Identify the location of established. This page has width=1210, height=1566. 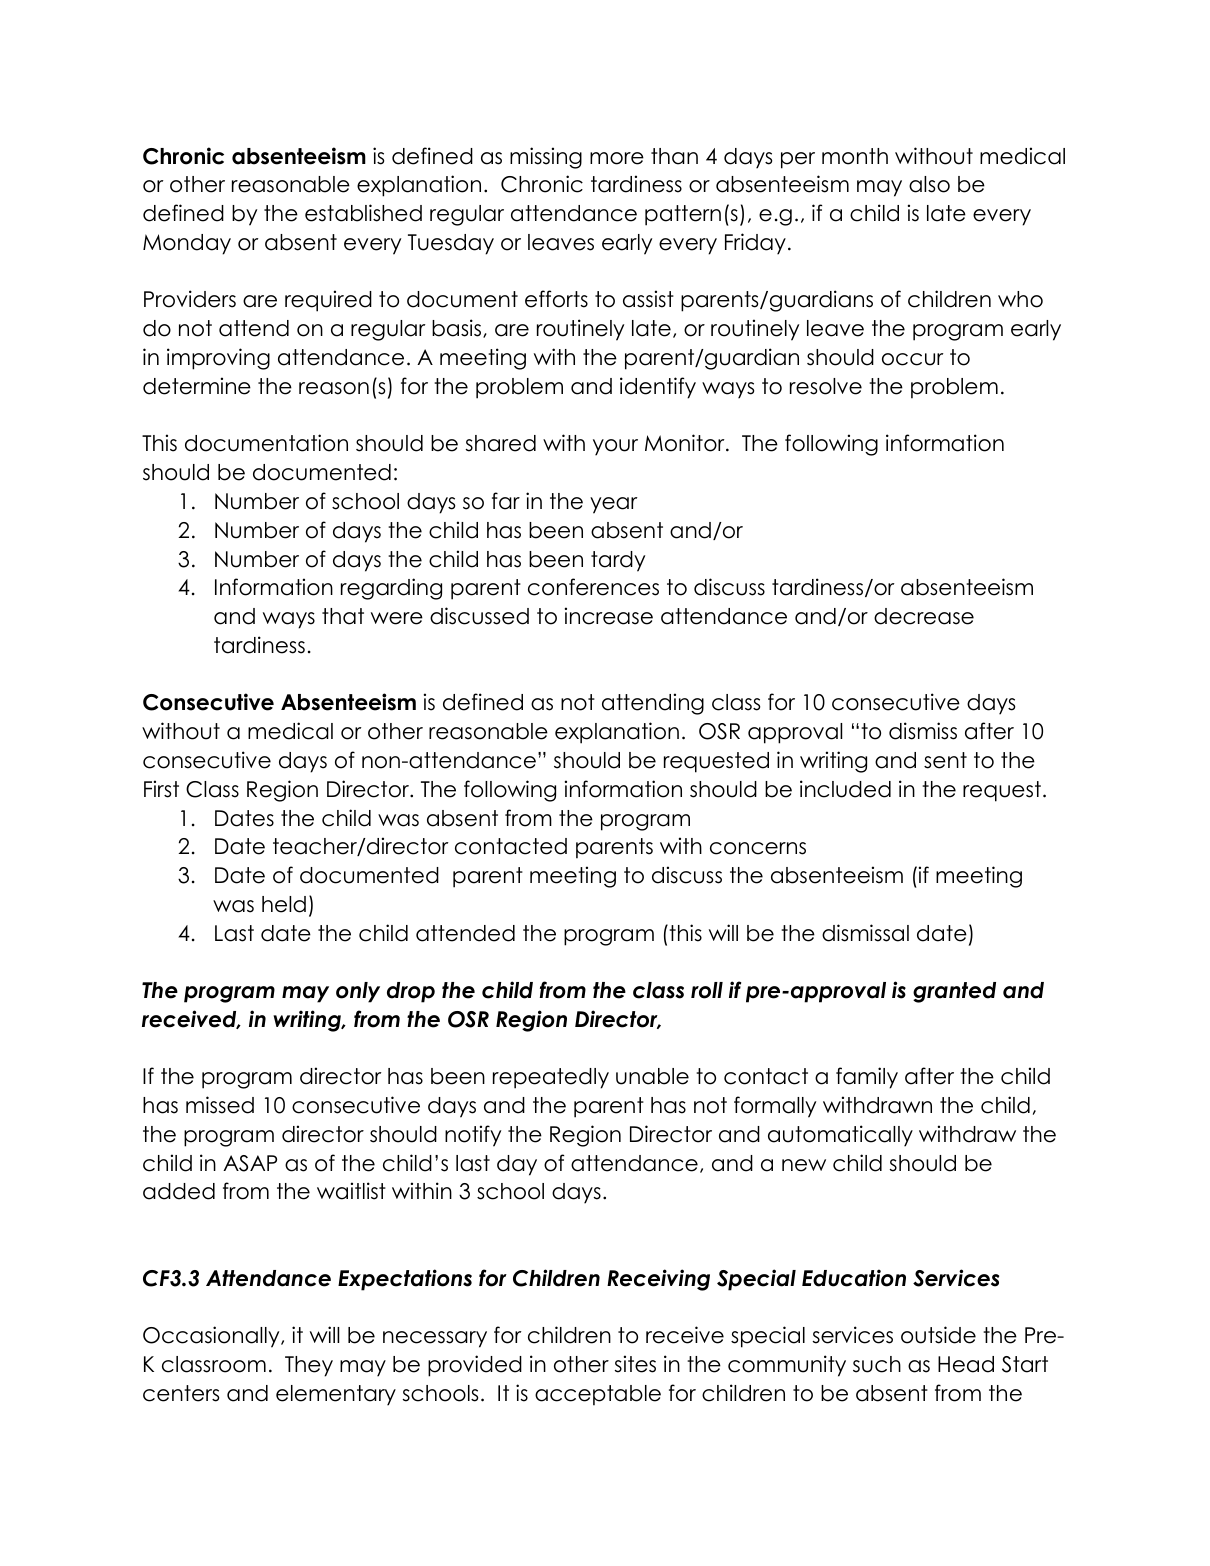
(363, 213).
